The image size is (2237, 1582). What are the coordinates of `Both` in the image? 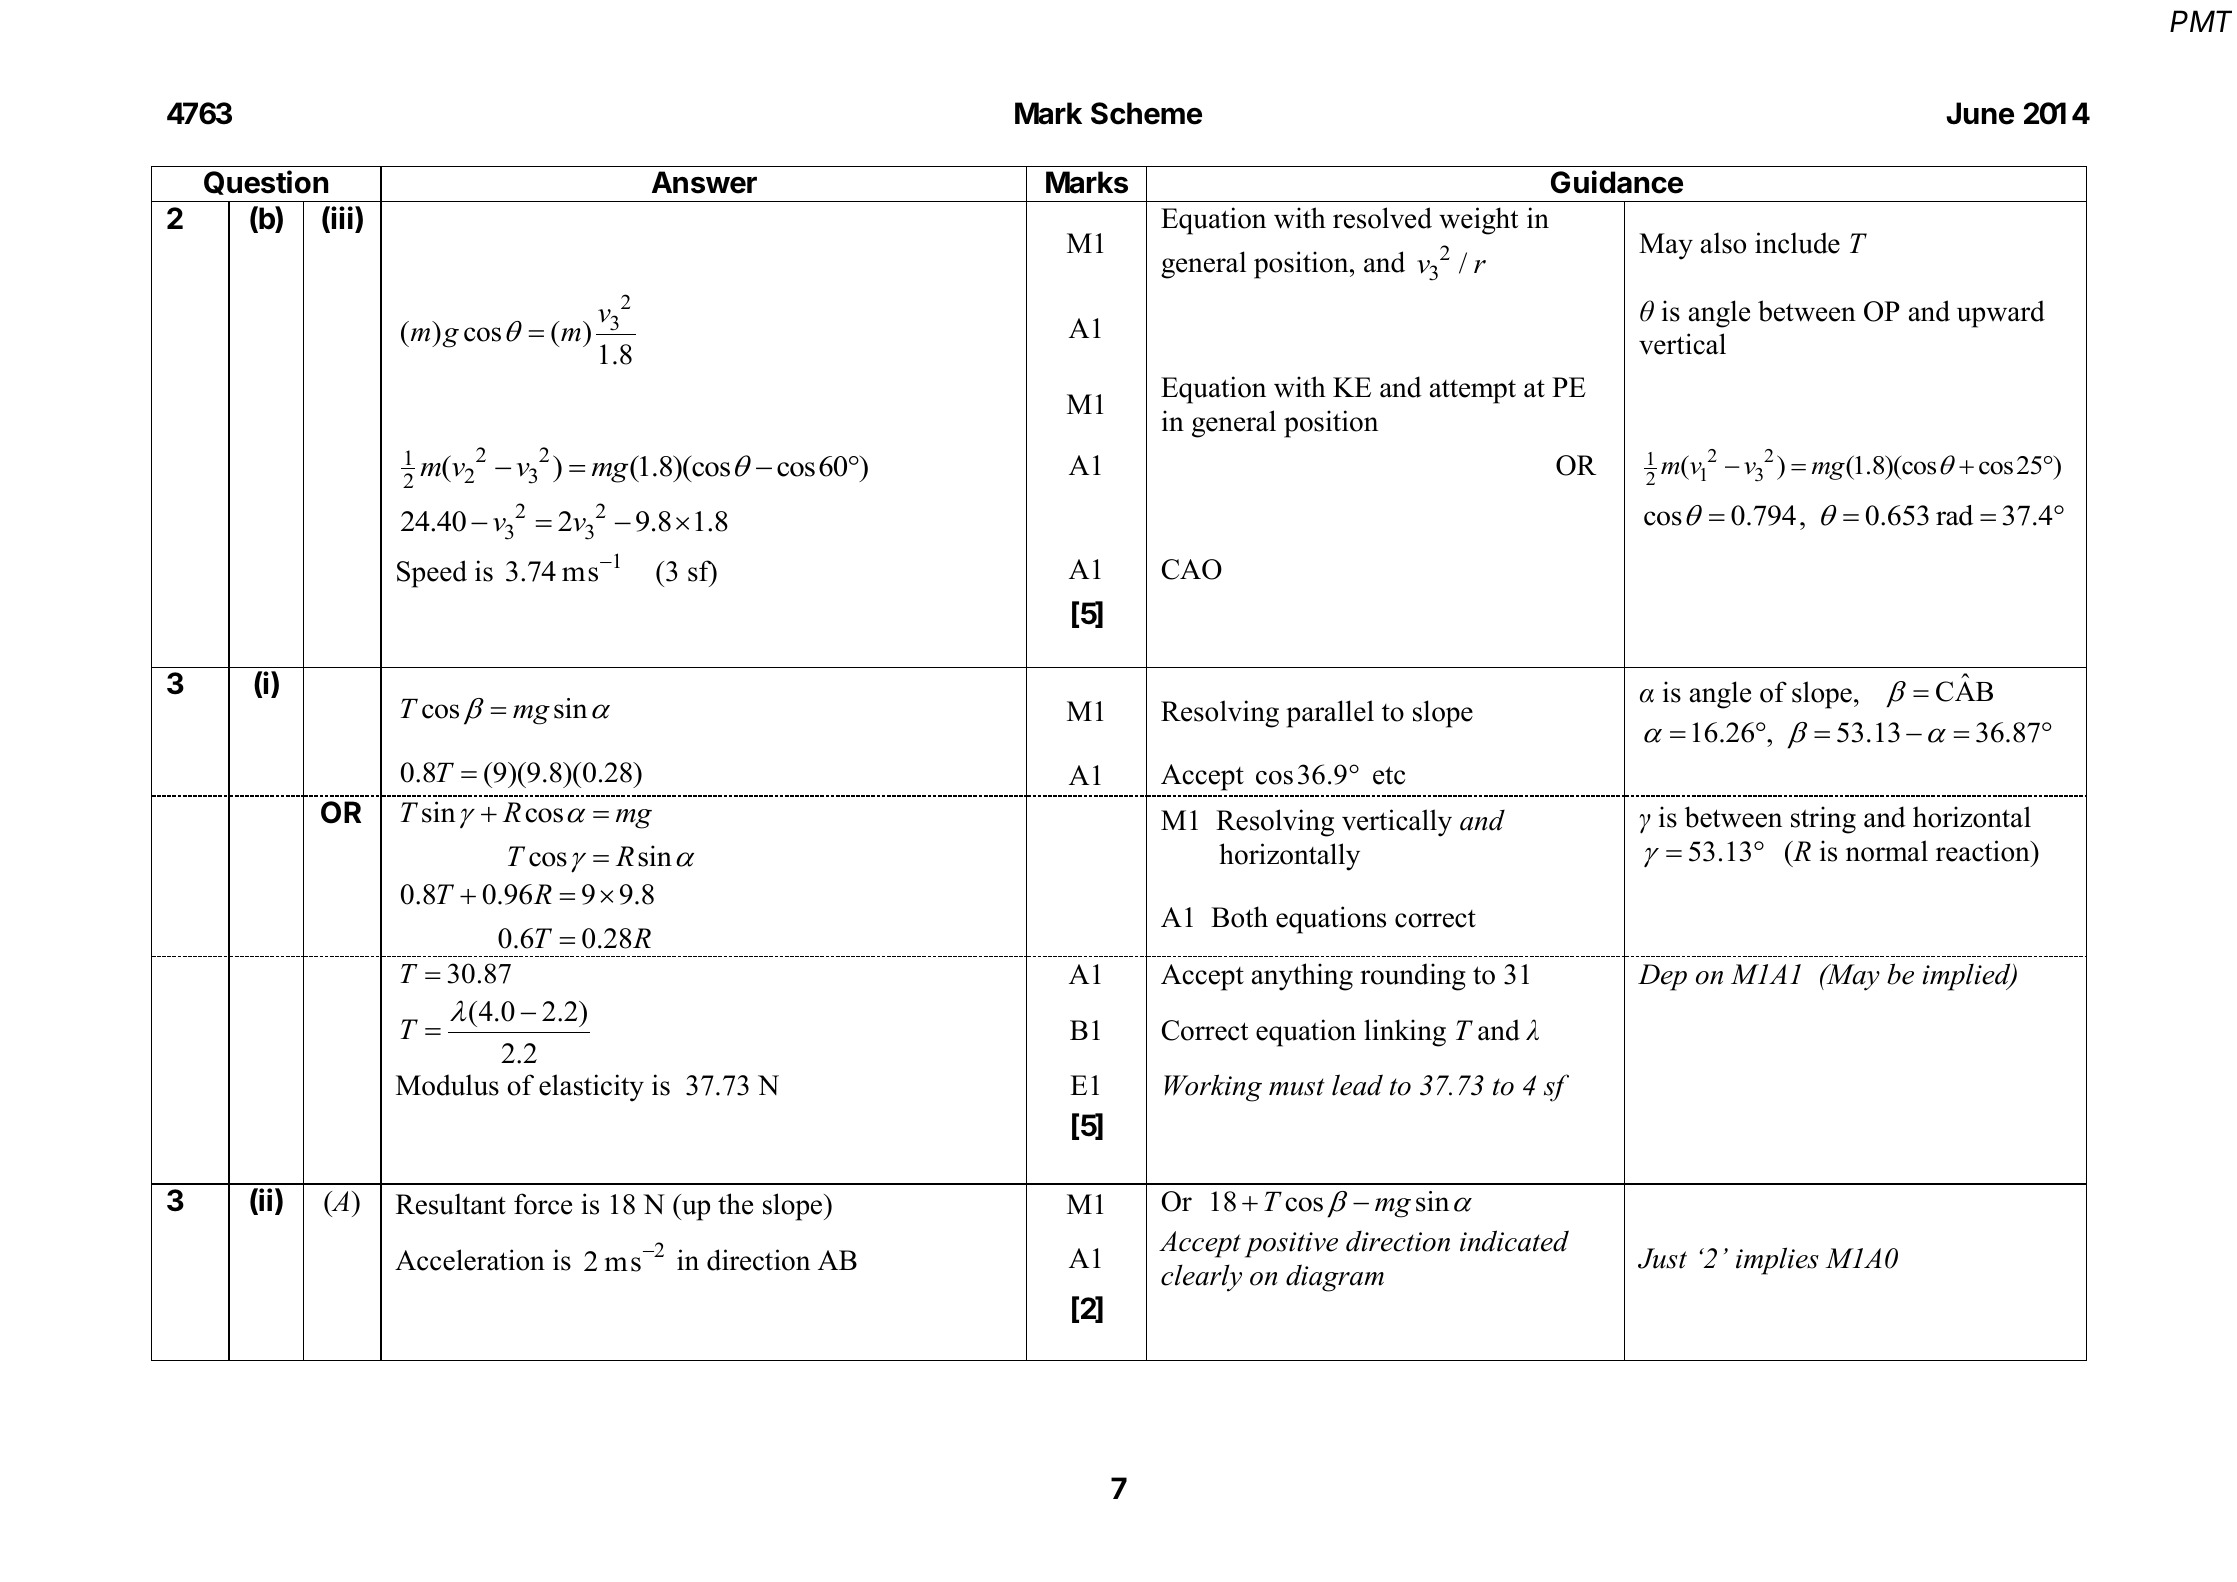 It's located at (1239, 917).
